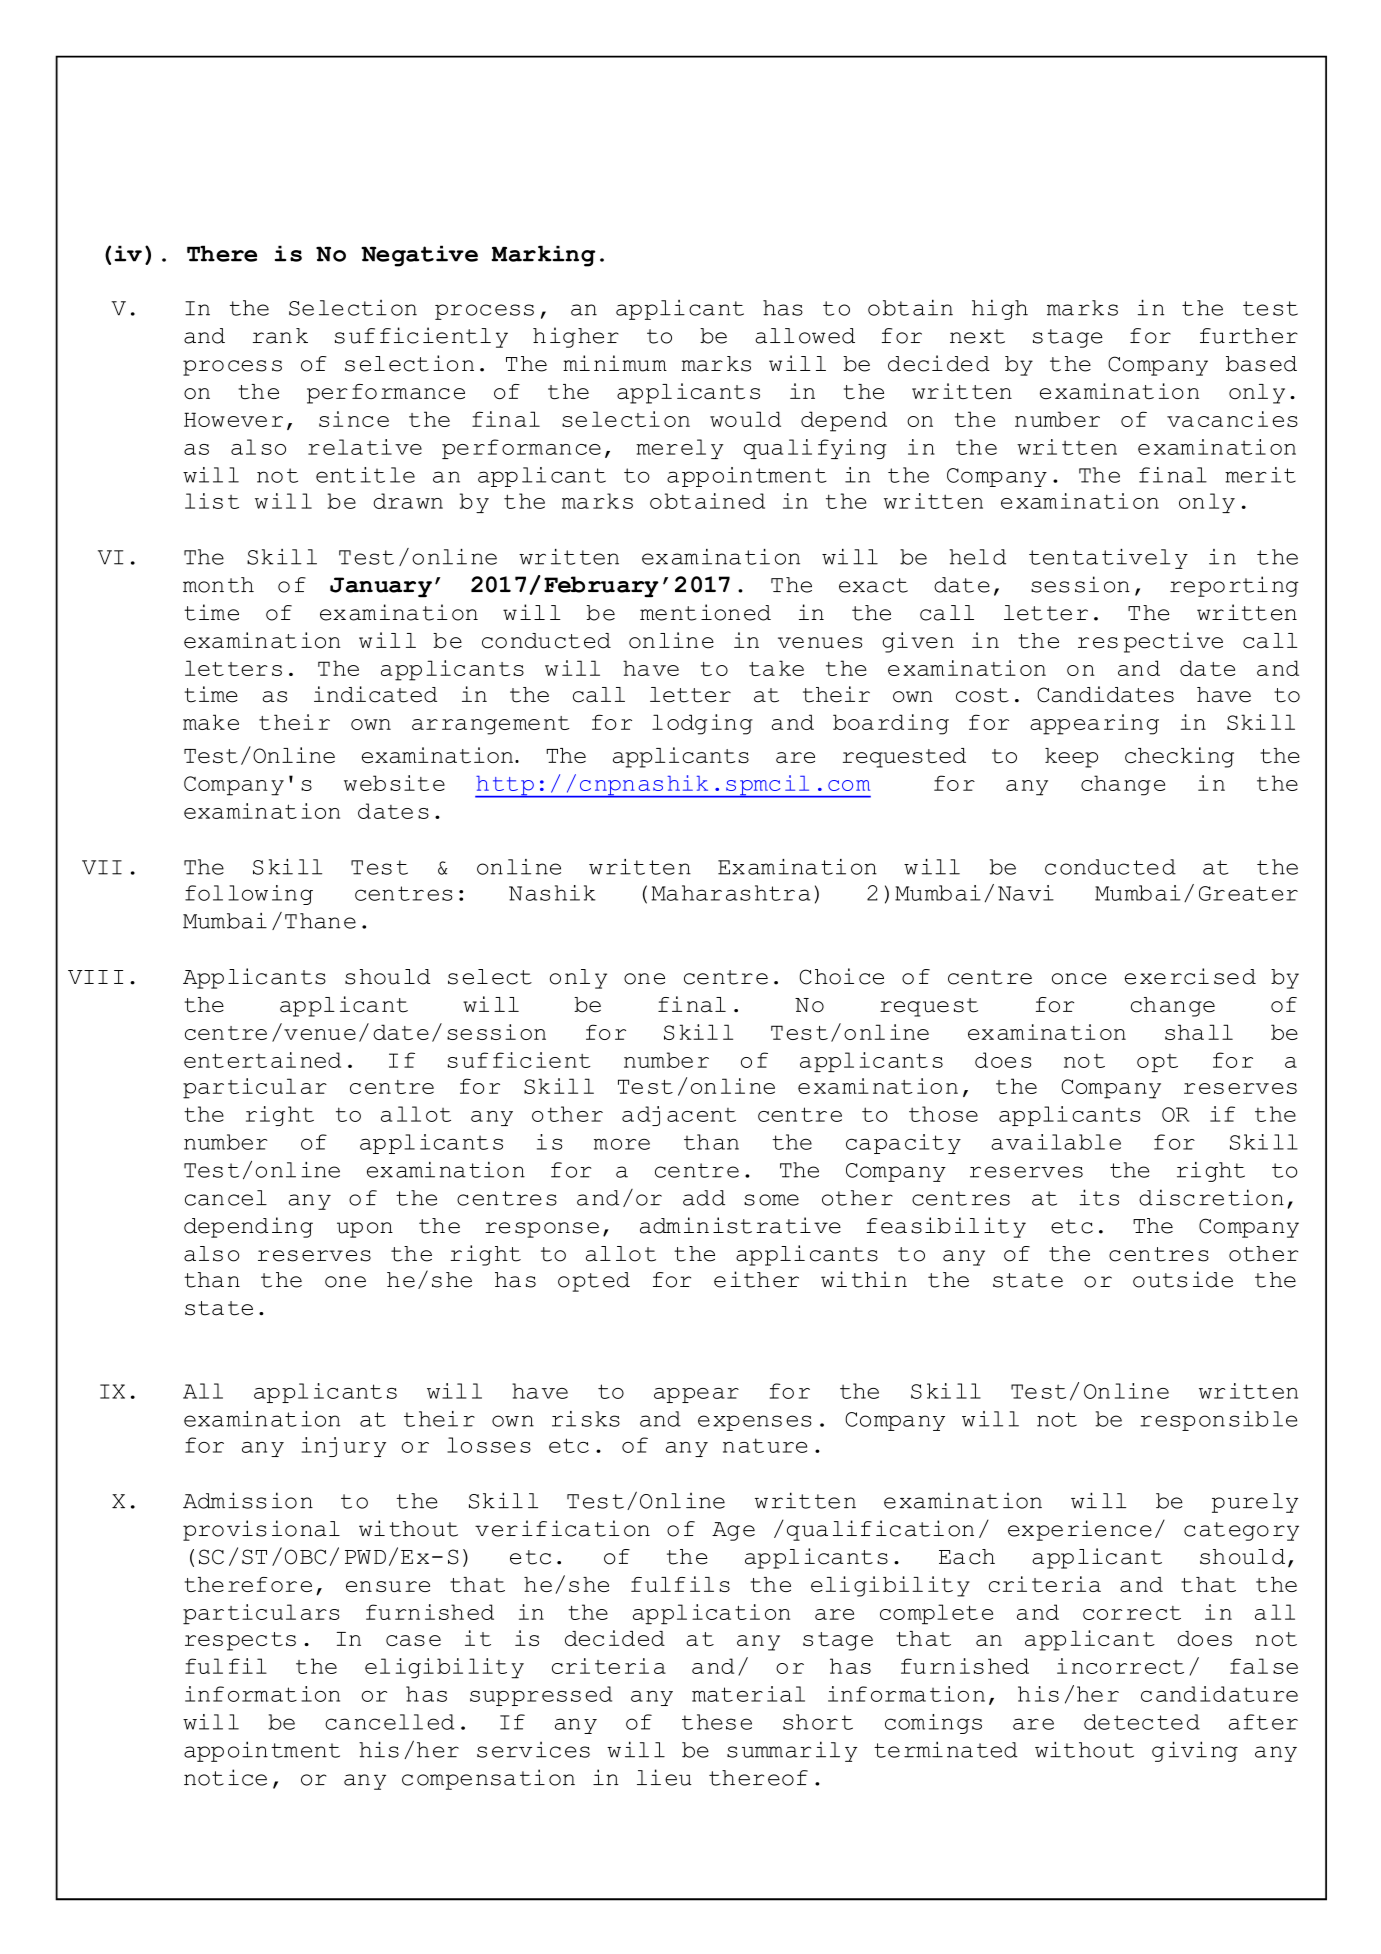  I want to click on once, so click(1079, 979).
